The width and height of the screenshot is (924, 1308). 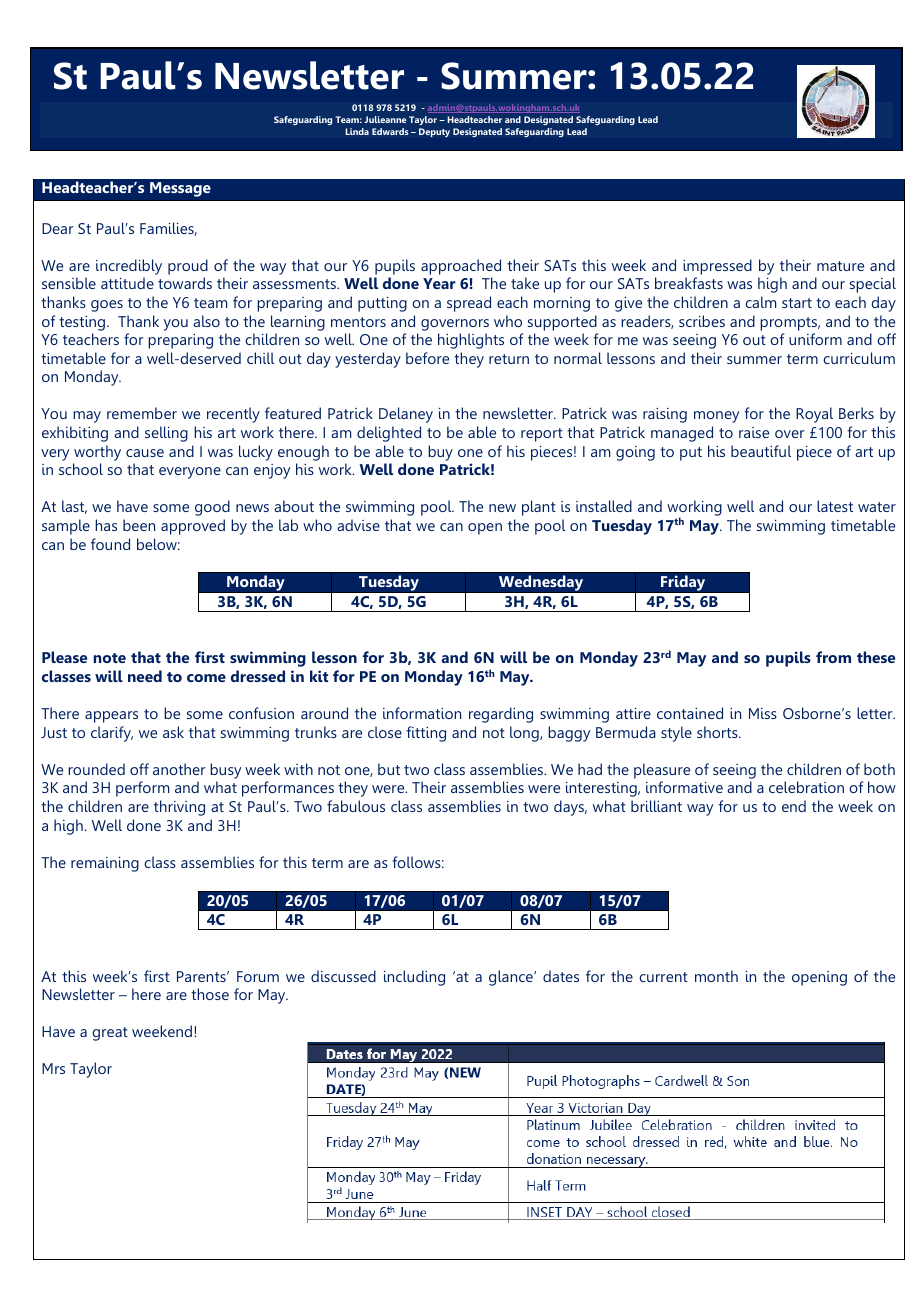 What do you see at coordinates (512, 978) in the screenshot?
I see `glance` at bounding box center [512, 978].
